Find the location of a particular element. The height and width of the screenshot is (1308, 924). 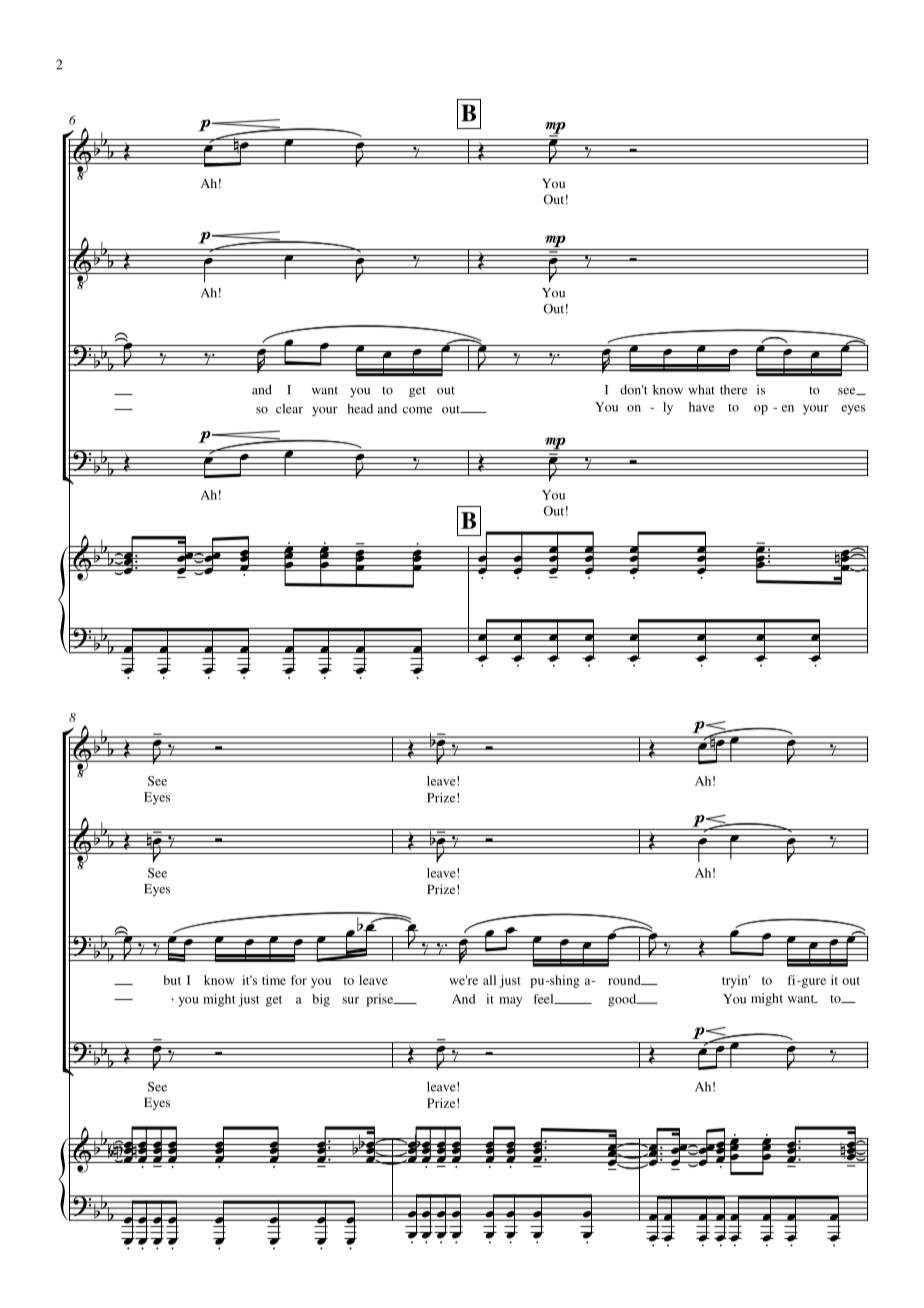

time is located at coordinates (274, 980).
